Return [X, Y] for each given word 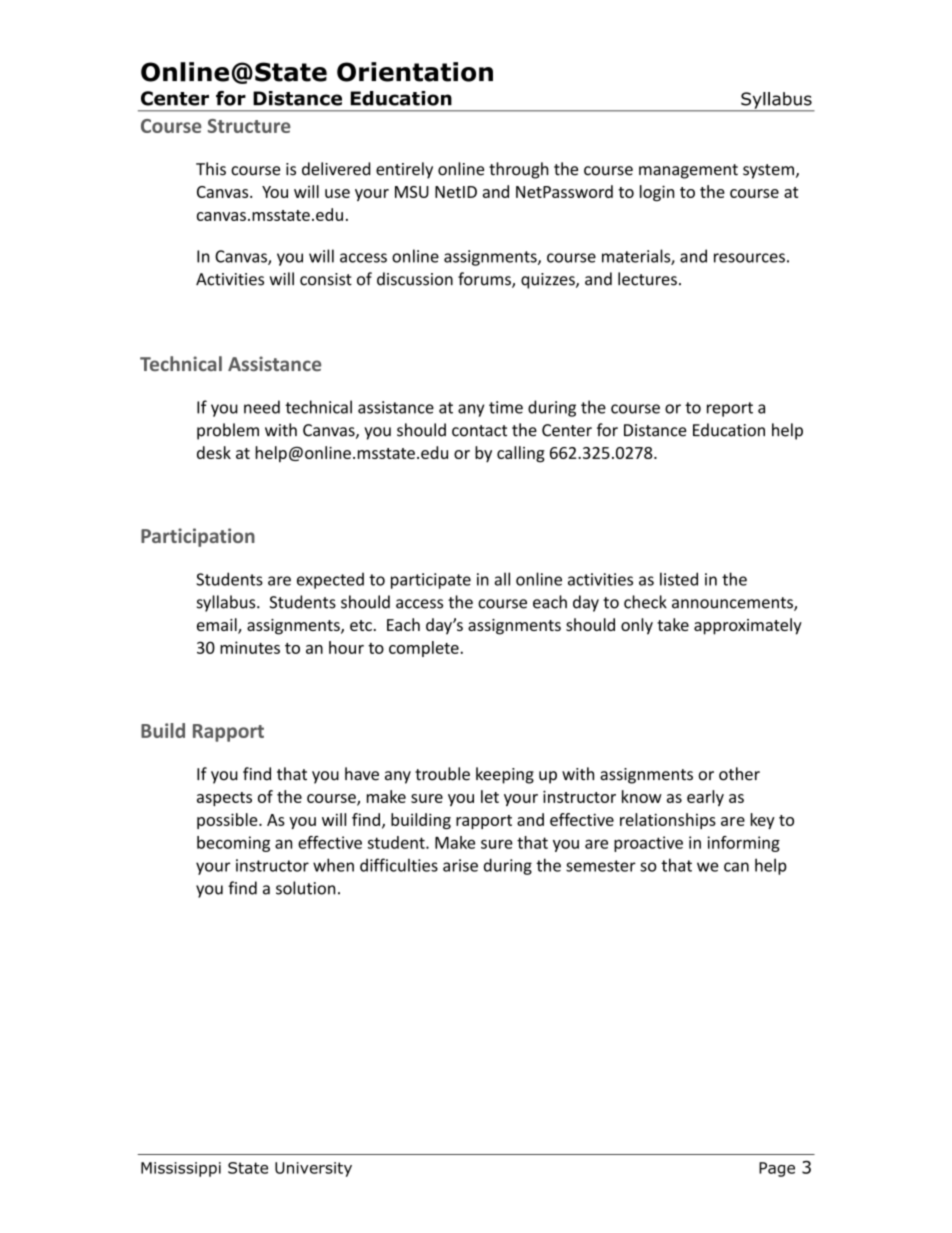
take [673, 624]
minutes [250, 647]
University [313, 1169]
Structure [249, 126]
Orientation [415, 72]
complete [425, 649]
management [688, 171]
